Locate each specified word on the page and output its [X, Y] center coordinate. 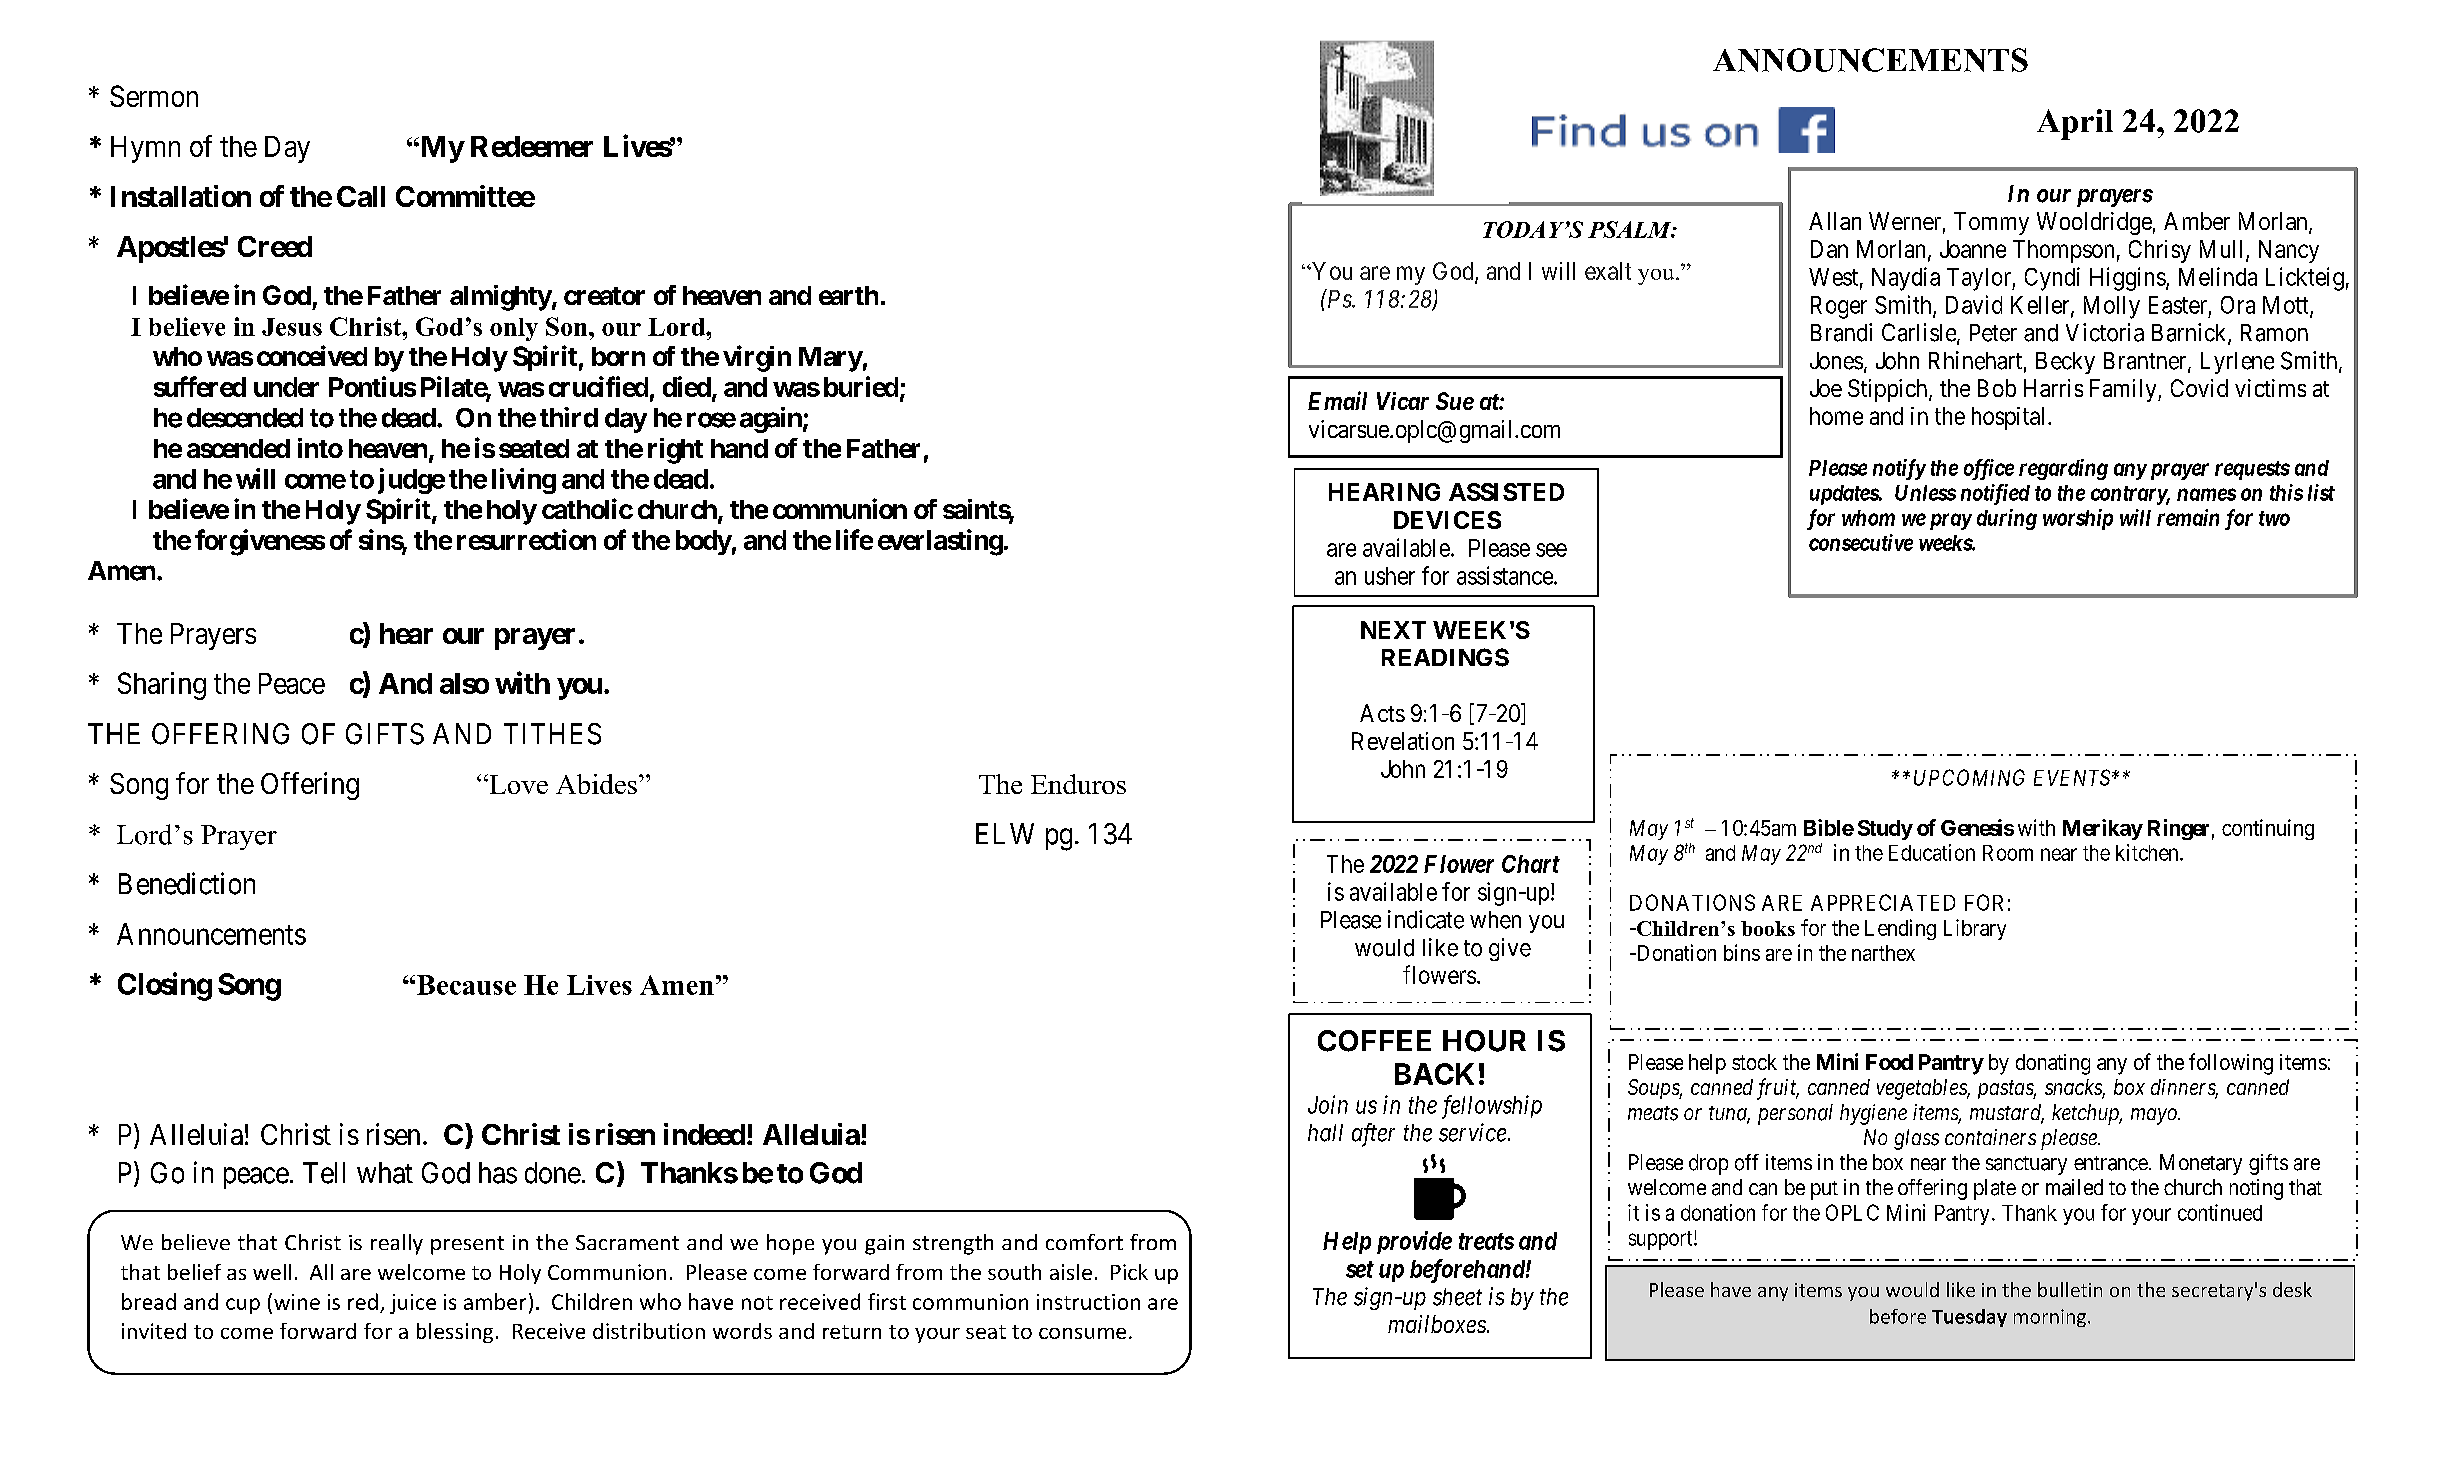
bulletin [2070, 1289]
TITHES [552, 734]
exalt [1608, 271]
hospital [2010, 418]
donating [2053, 1064]
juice [413, 1304]
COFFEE [1374, 1041]
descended [245, 418]
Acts [1382, 713]
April [2075, 124]
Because [466, 985]
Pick [1129, 1272]
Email [1337, 400]
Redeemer [532, 146]
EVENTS [2073, 777]
